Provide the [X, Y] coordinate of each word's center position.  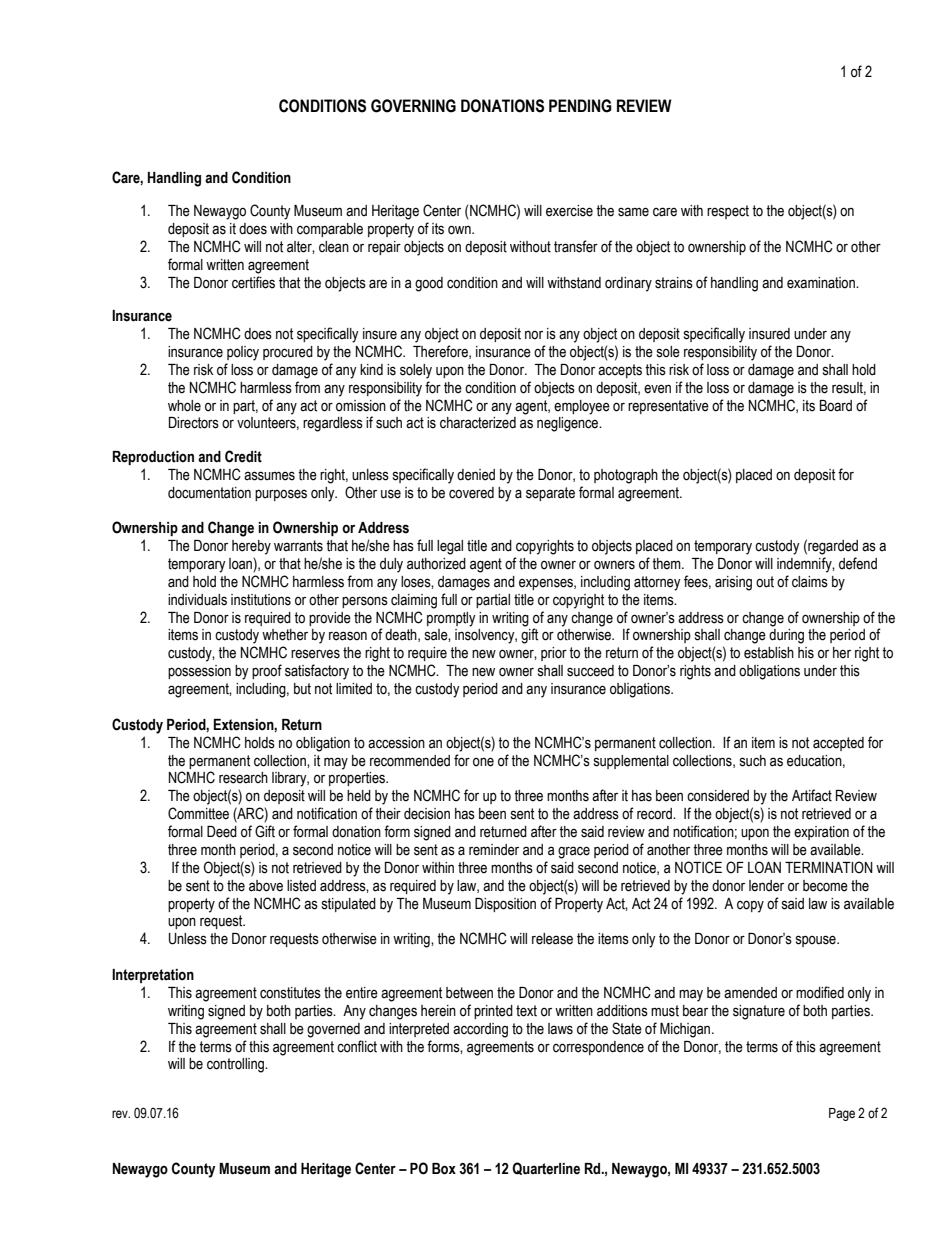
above [266, 886]
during [786, 636]
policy [243, 353]
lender [766, 886]
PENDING [580, 106]
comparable [330, 230]
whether [285, 635]
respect [728, 212]
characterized [478, 423]
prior [554, 654]
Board [836, 406]
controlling [236, 1065]
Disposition [505, 905]
